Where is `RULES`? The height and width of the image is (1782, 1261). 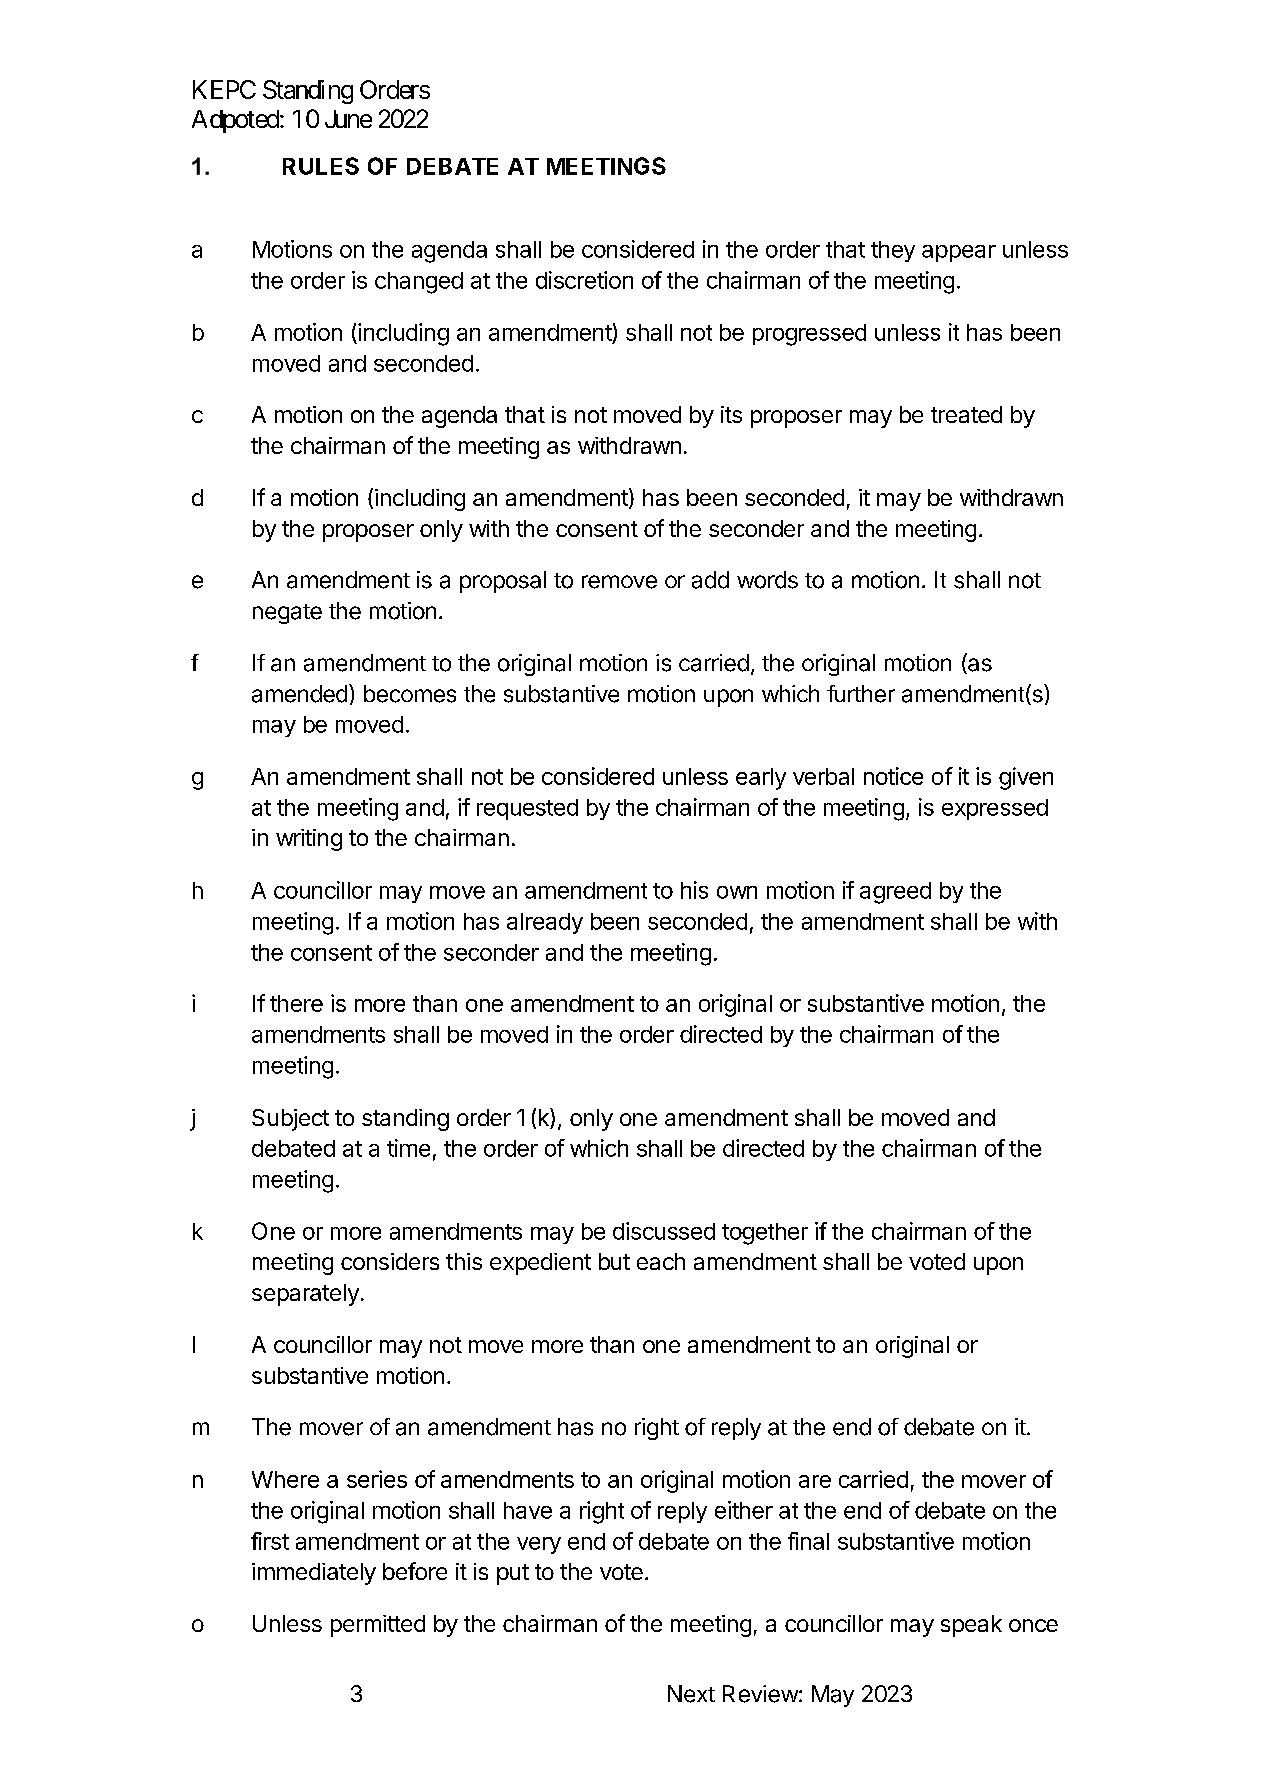 RULES is located at coordinates (321, 166).
